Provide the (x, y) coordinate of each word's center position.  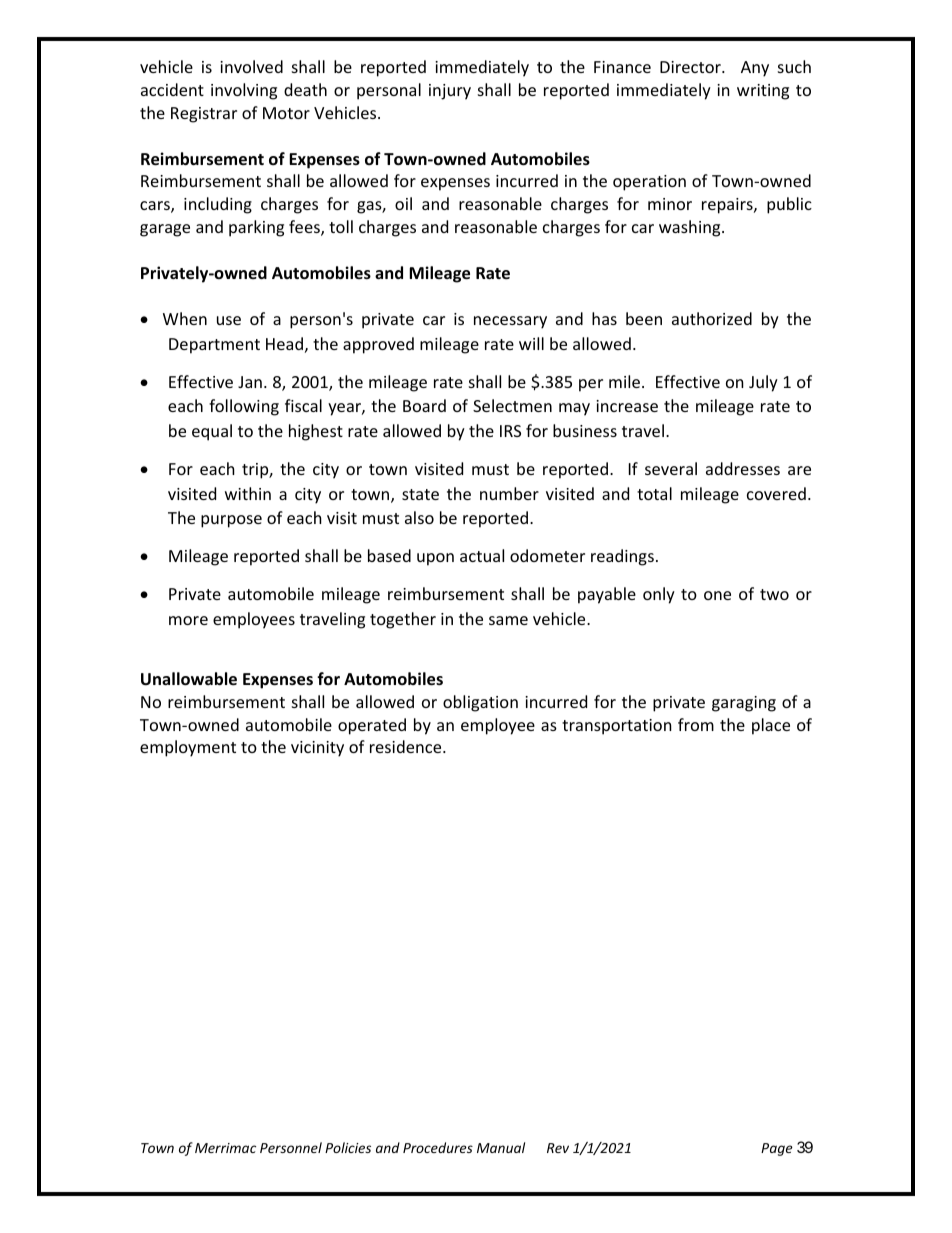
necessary (510, 322)
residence (407, 746)
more (188, 620)
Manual (501, 1147)
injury (450, 92)
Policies (348, 1147)
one (717, 595)
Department (214, 346)
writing (763, 92)
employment (188, 748)
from (696, 724)
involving (244, 91)
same (508, 620)
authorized (712, 318)
